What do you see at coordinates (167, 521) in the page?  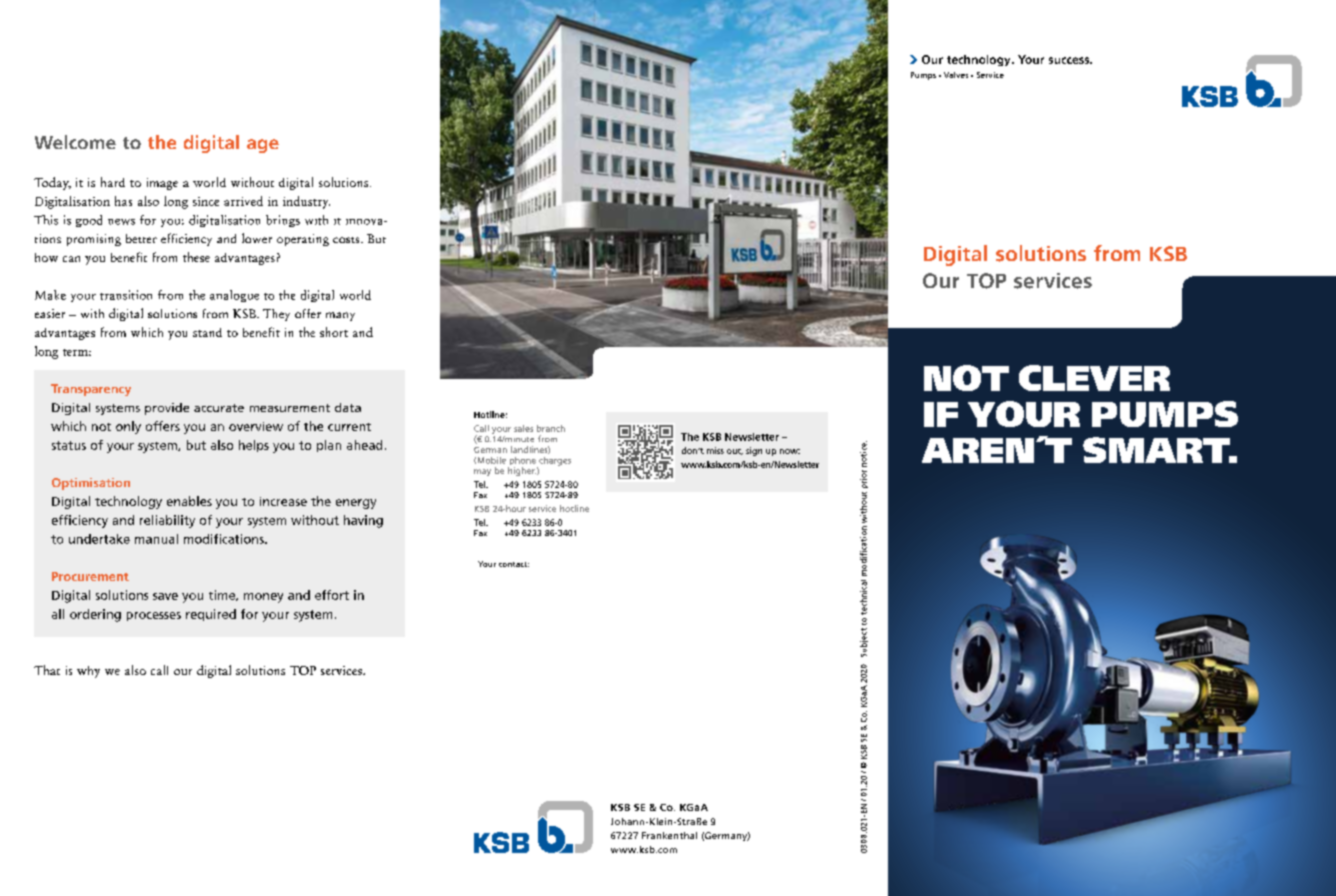 I see `reliability` at bounding box center [167, 521].
